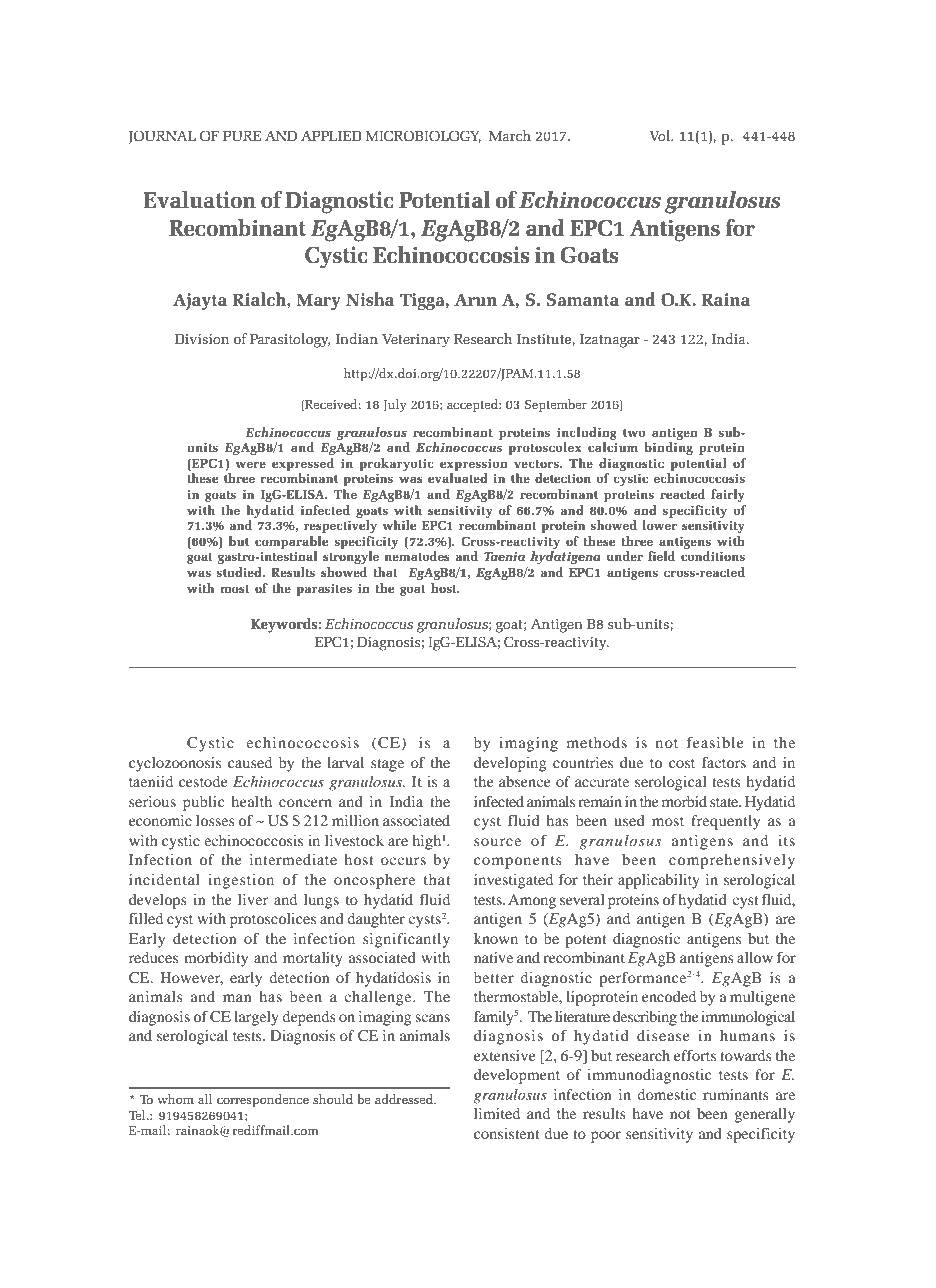 Image resolution: width=936 pixels, height=1288 pixels. What do you see at coordinates (725, 802) in the screenshot?
I see `state` at bounding box center [725, 802].
